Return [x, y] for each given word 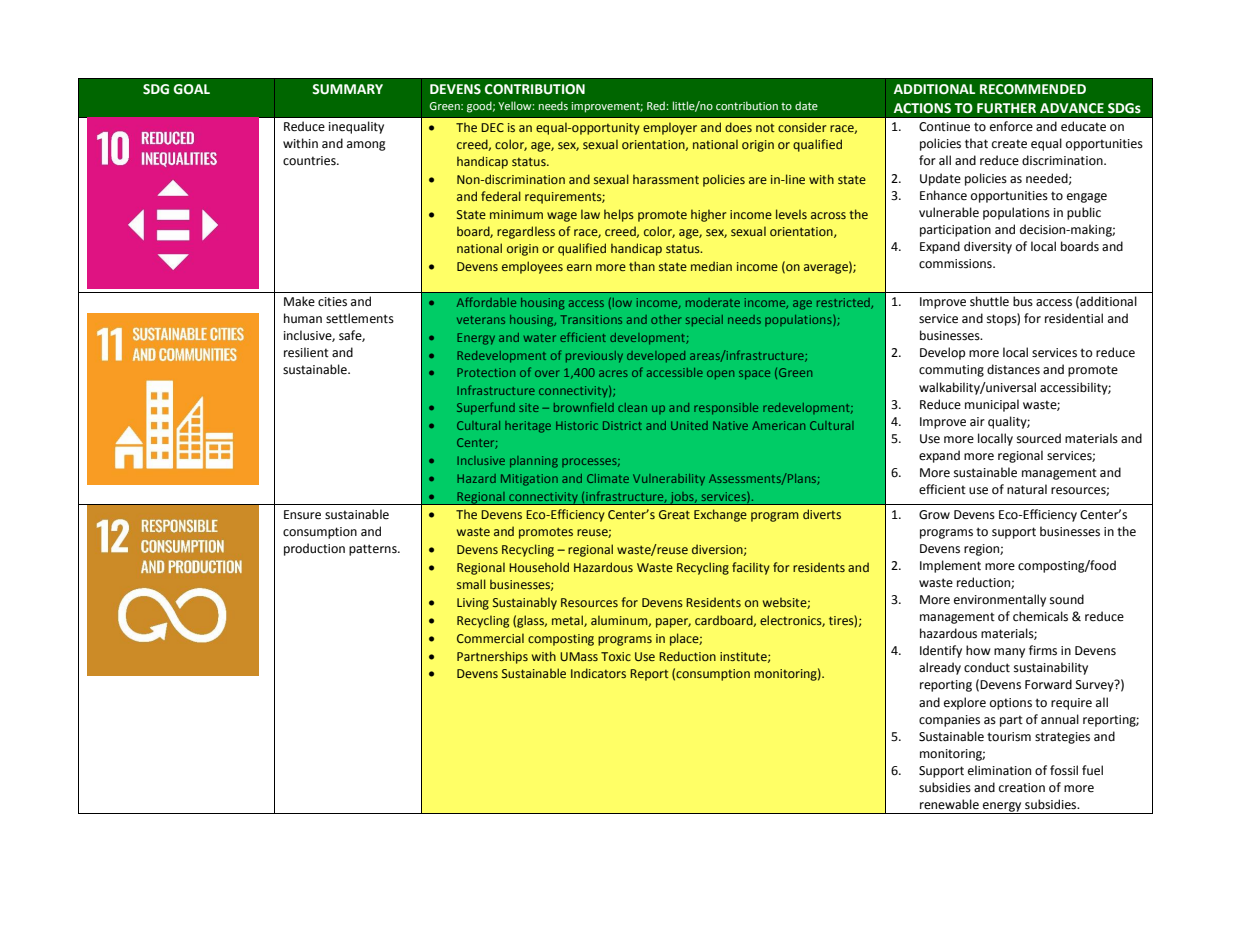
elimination [999, 770]
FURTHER [1006, 108]
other [666, 319]
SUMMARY [347, 89]
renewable [949, 804]
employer [670, 128]
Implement [950, 566]
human [303, 318]
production [314, 549]
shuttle [989, 301]
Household [539, 567]
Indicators [598, 673]
